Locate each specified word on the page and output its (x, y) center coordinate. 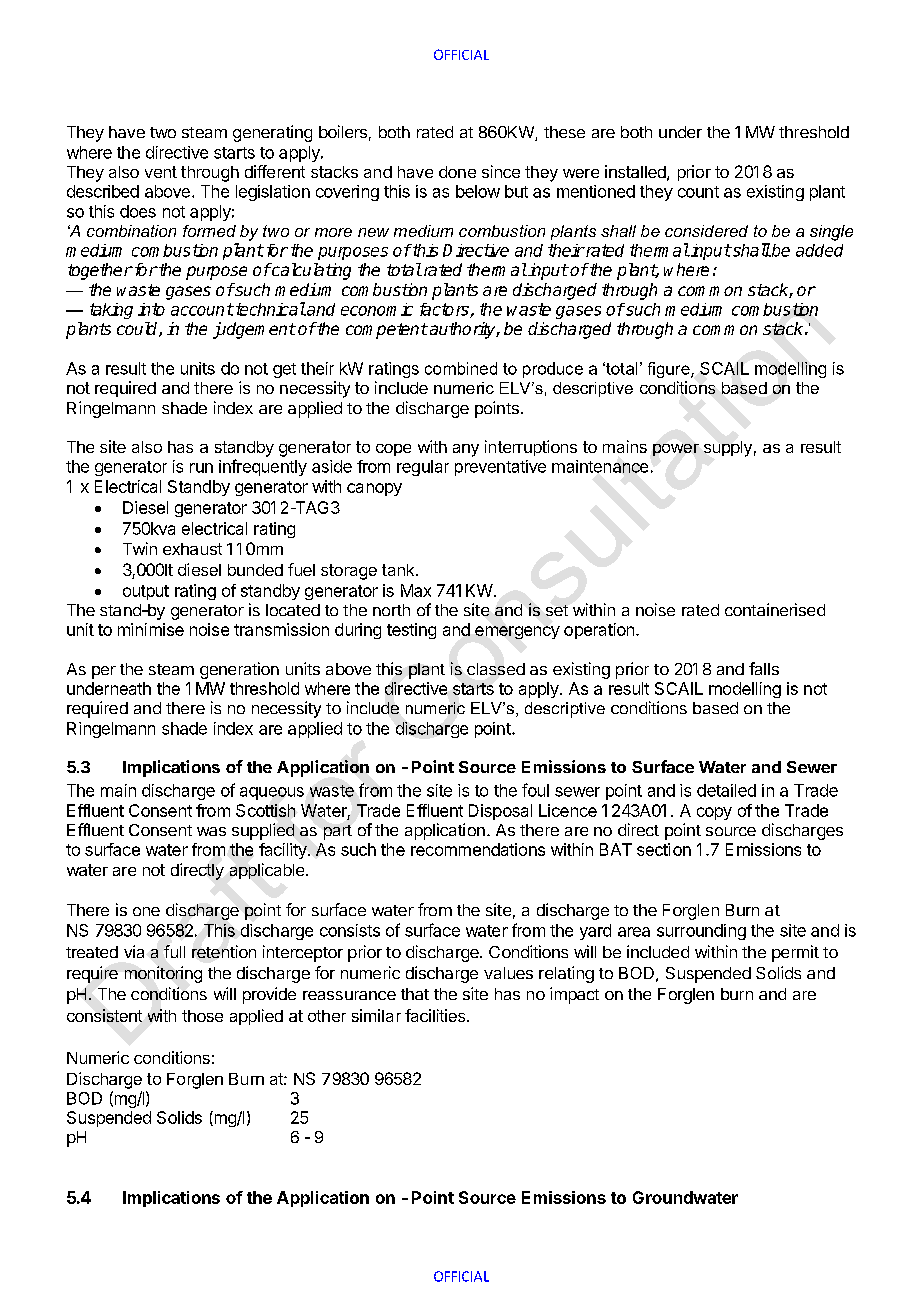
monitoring (163, 974)
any (466, 450)
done (457, 172)
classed (496, 669)
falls (764, 668)
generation (239, 670)
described (103, 191)
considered (706, 231)
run (201, 468)
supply (728, 449)
